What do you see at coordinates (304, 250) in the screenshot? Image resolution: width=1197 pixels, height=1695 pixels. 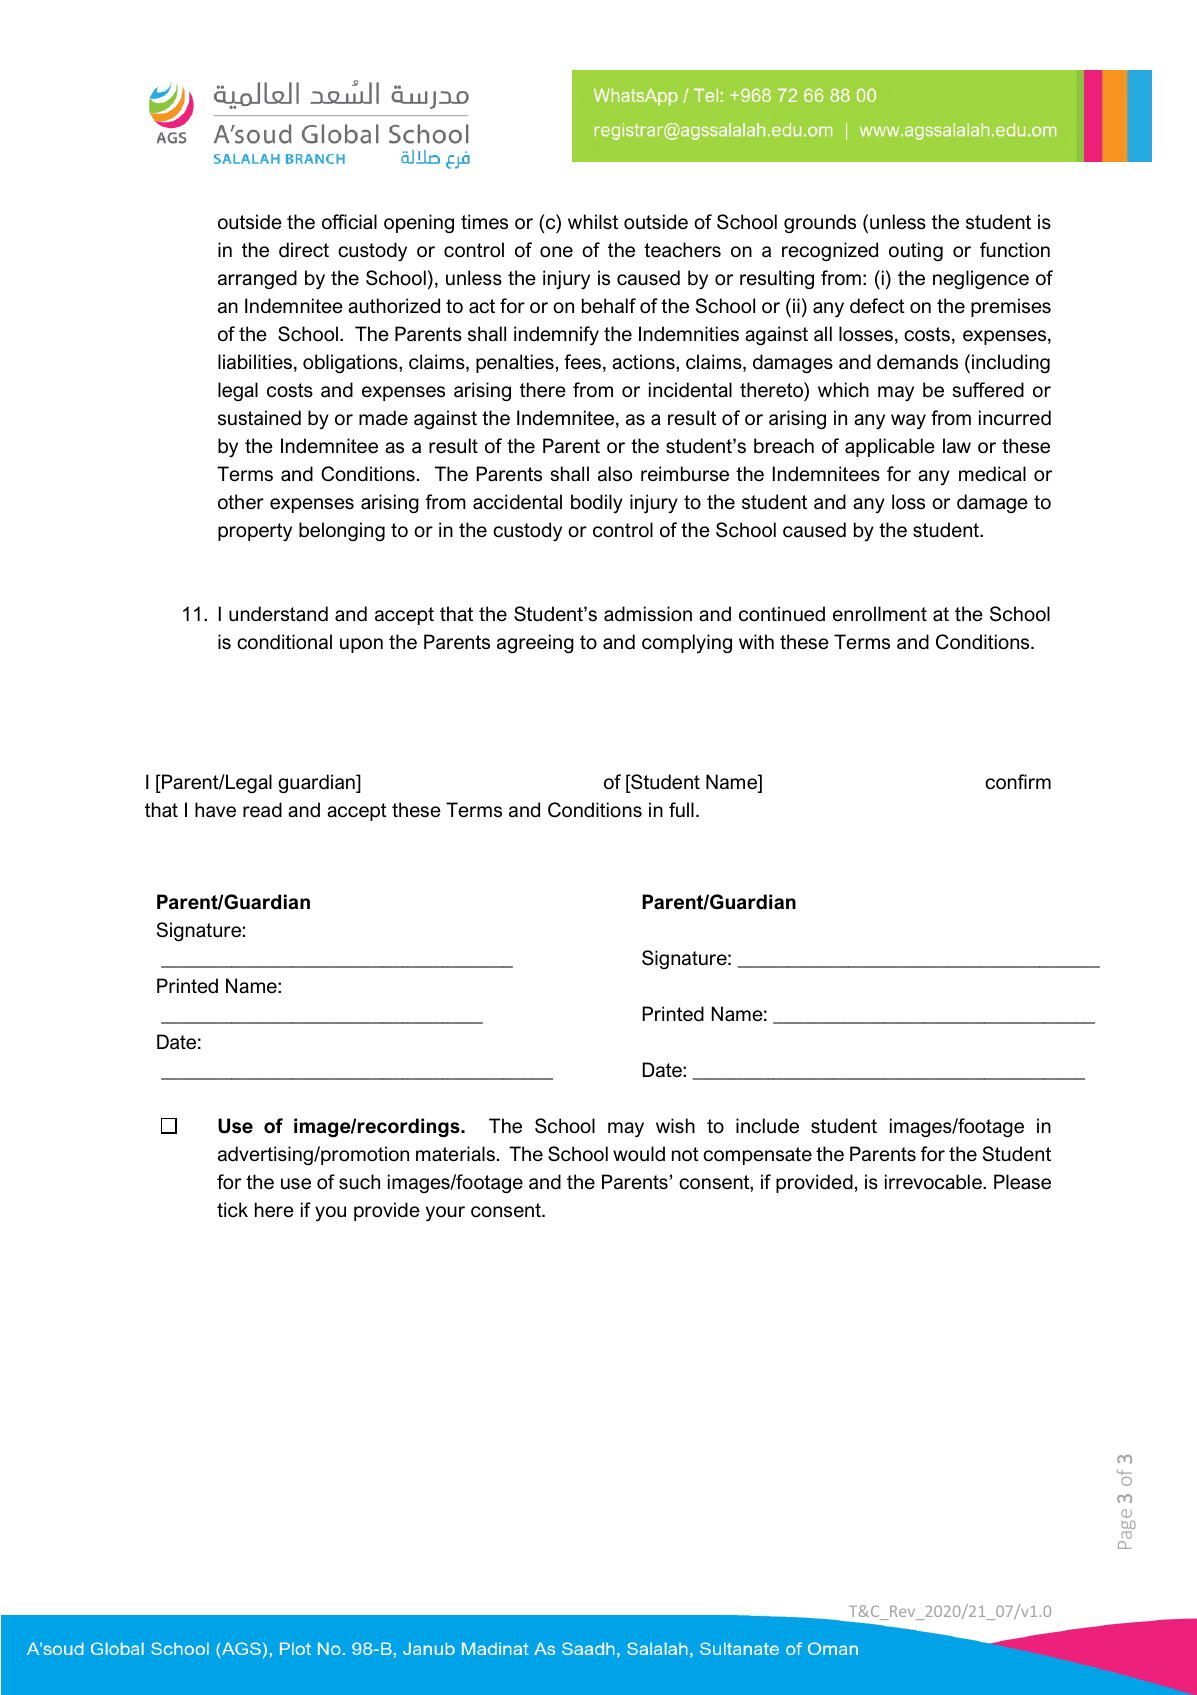 I see `direct` at bounding box center [304, 250].
